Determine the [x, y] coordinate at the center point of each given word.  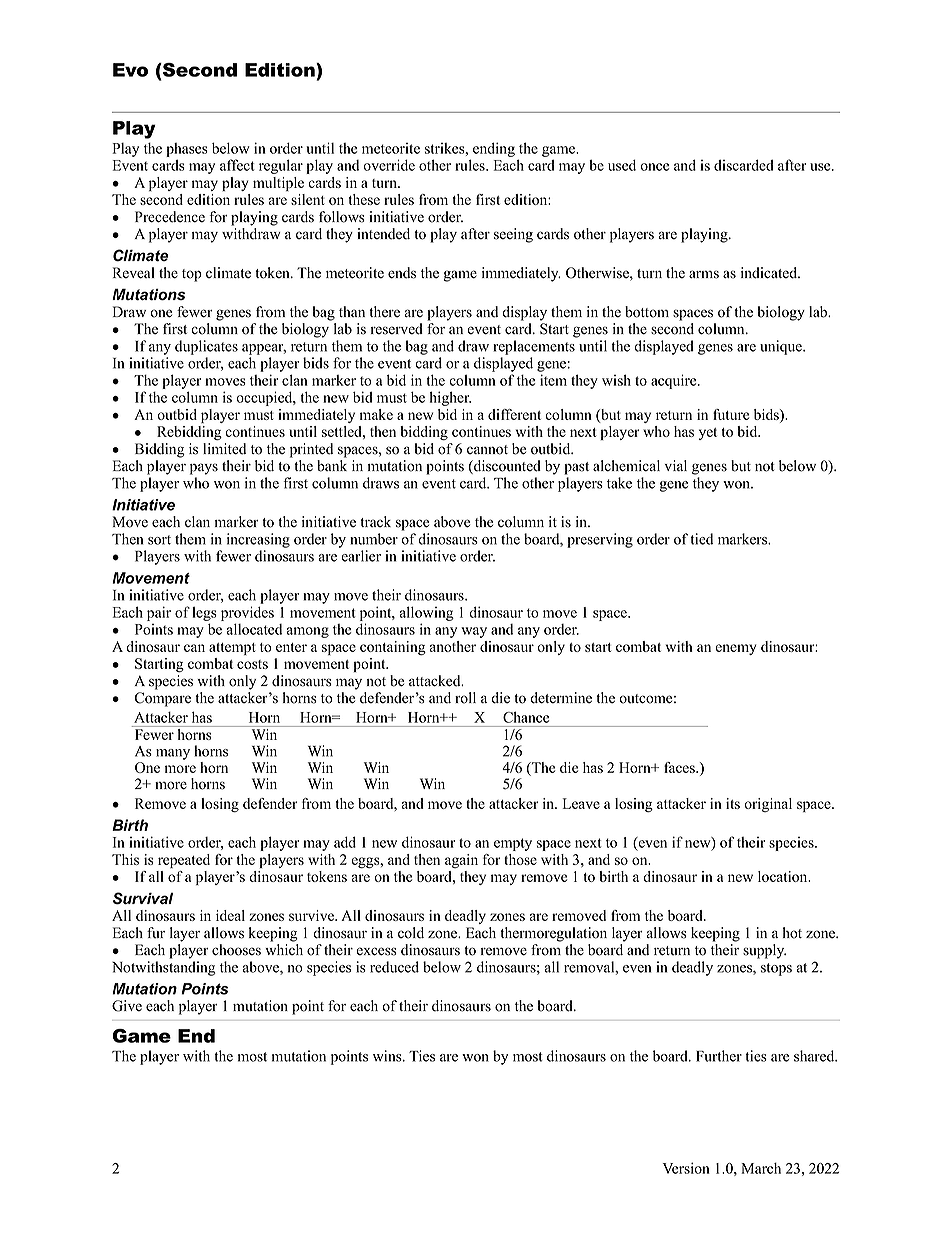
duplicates [206, 347]
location [784, 876]
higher [450, 398]
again [461, 861]
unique [782, 347]
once [654, 167]
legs [204, 614]
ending [494, 149]
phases [187, 150]
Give [127, 1006]
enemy [736, 649]
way [474, 632]
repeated [184, 861]
